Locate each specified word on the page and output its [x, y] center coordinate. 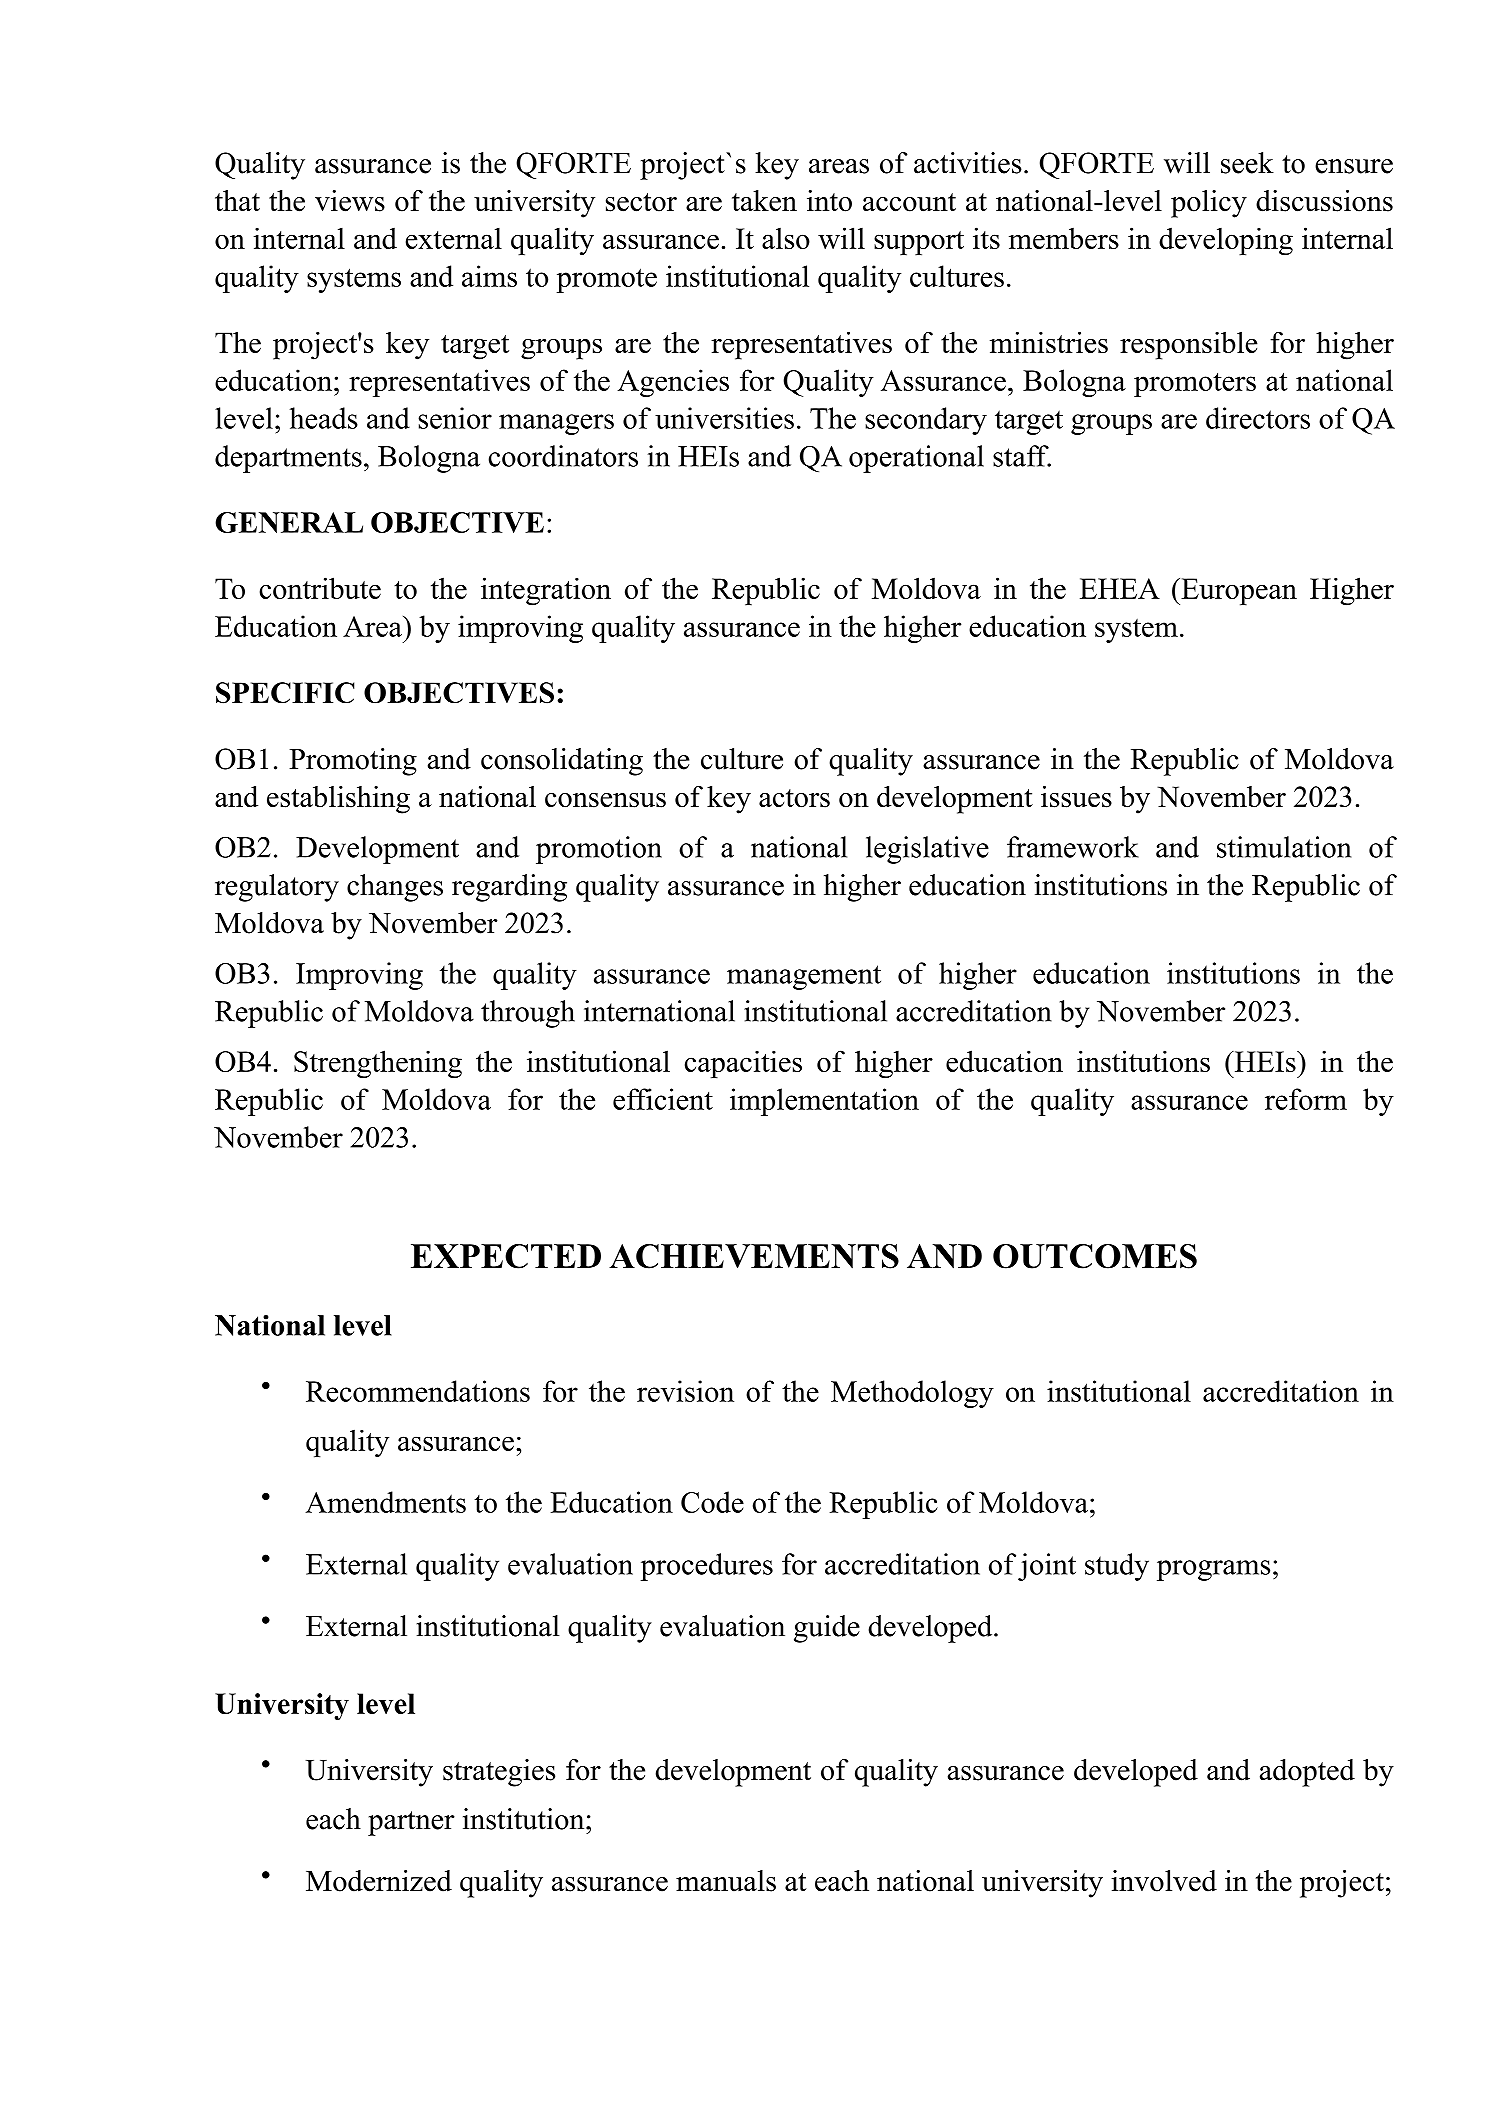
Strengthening [378, 1064]
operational [916, 459]
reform [1306, 1099]
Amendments [385, 1502]
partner [411, 1823]
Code [712, 1502]
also [786, 238]
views [350, 201]
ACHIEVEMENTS [754, 1256]
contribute [320, 588]
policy [1209, 204]
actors [794, 798]
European [1238, 592]
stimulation [1284, 847]
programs [1213, 1570]
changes [395, 888]
